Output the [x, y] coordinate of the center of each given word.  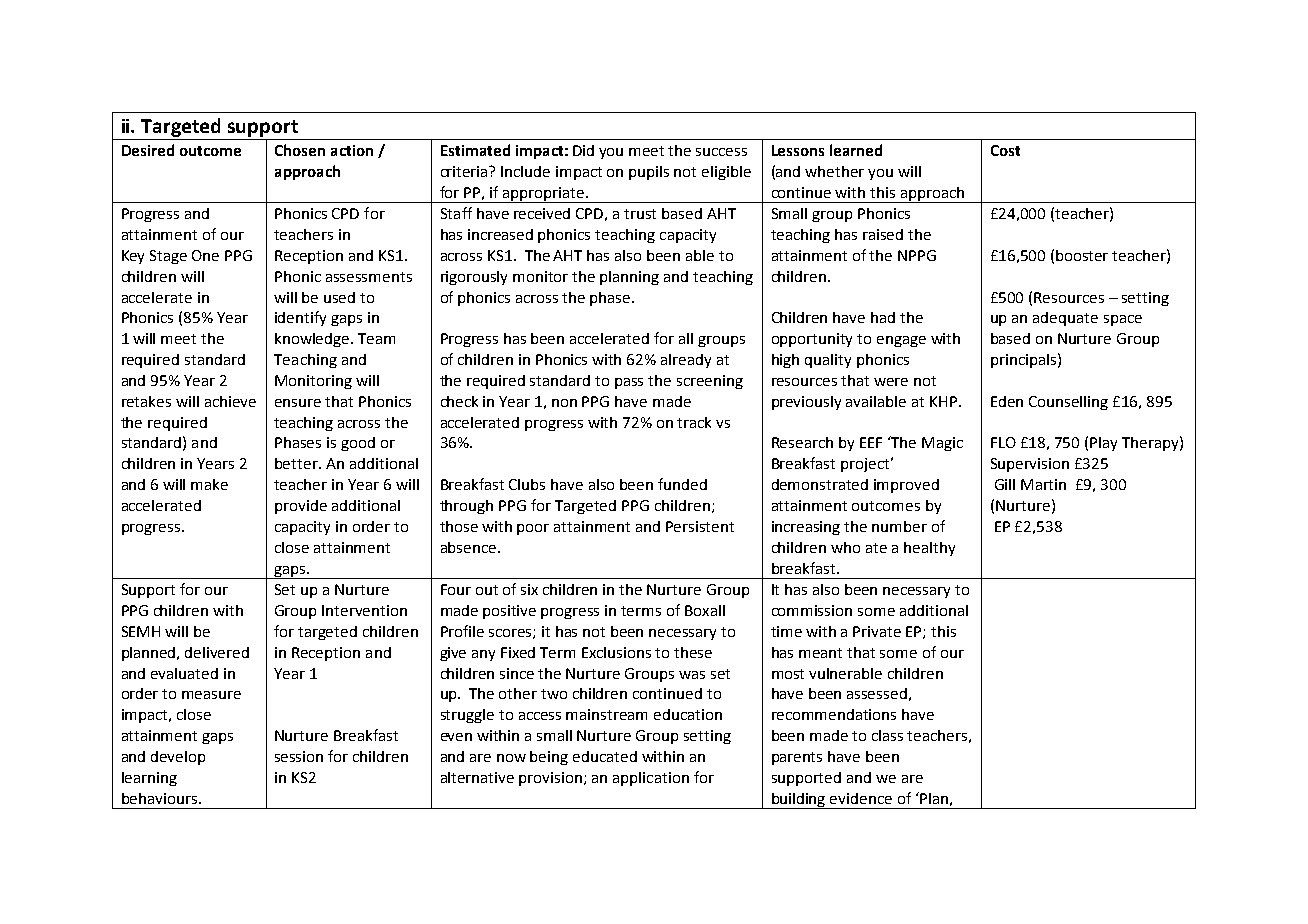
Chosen [300, 150]
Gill [1005, 484]
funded [682, 484]
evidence [861, 798]
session [299, 756]
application [651, 779]
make [209, 484]
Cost [1005, 150]
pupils [649, 173]
